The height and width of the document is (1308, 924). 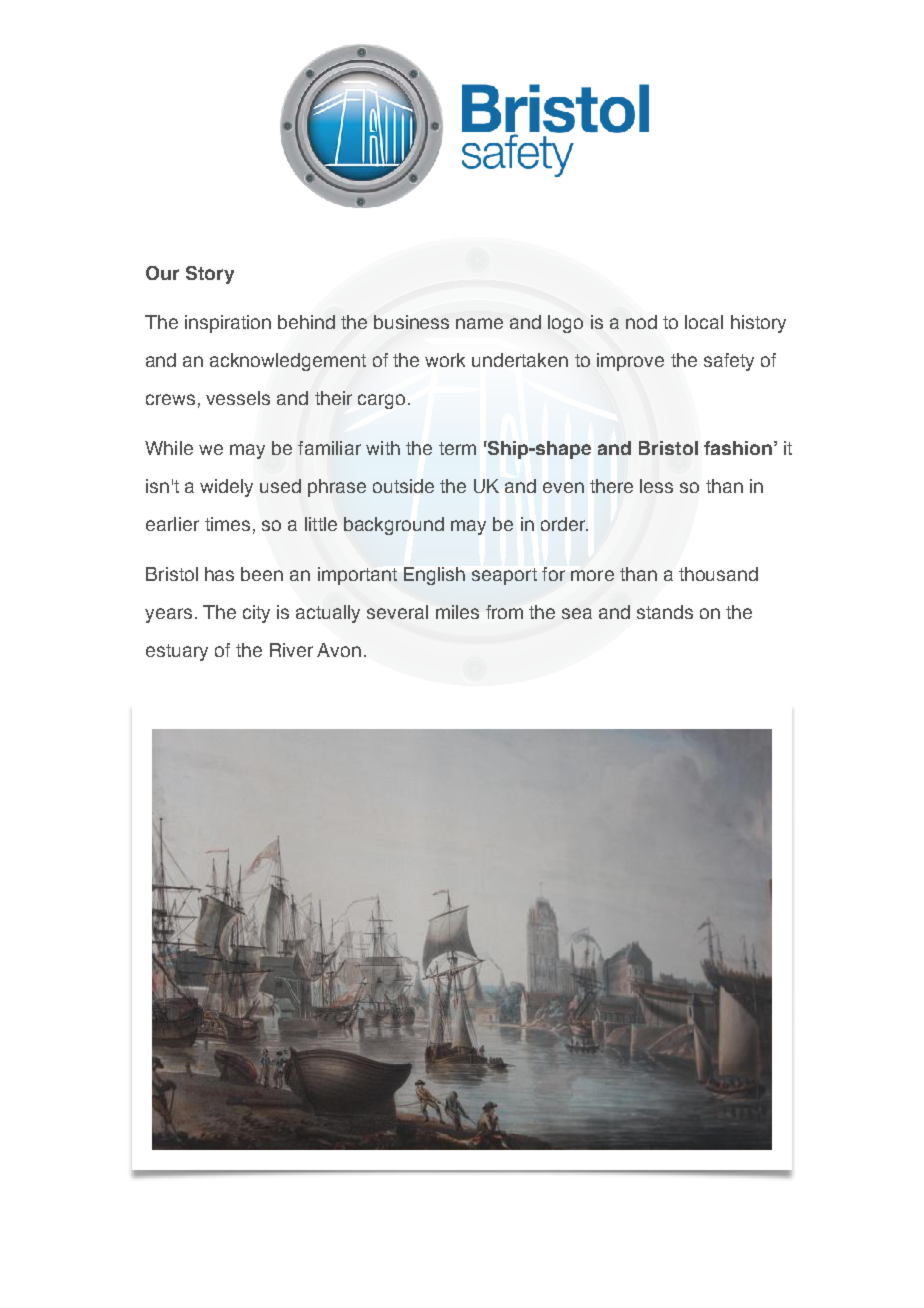 What do you see at coordinates (641, 322) in the document?
I see `nod` at bounding box center [641, 322].
